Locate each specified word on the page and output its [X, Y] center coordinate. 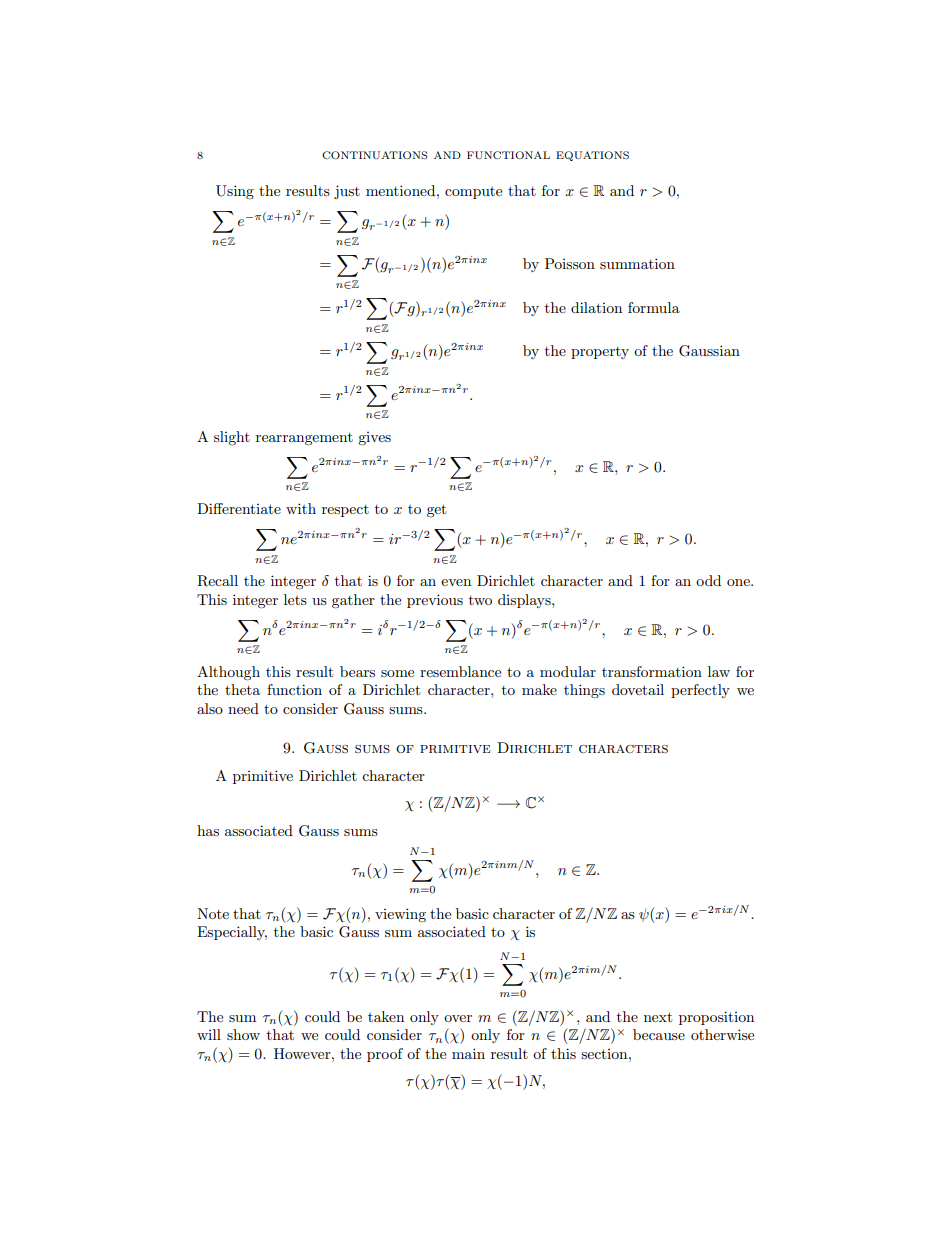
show [243, 1034]
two [480, 600]
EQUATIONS [592, 156]
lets [295, 599]
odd [708, 580]
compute [473, 193]
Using [235, 192]
